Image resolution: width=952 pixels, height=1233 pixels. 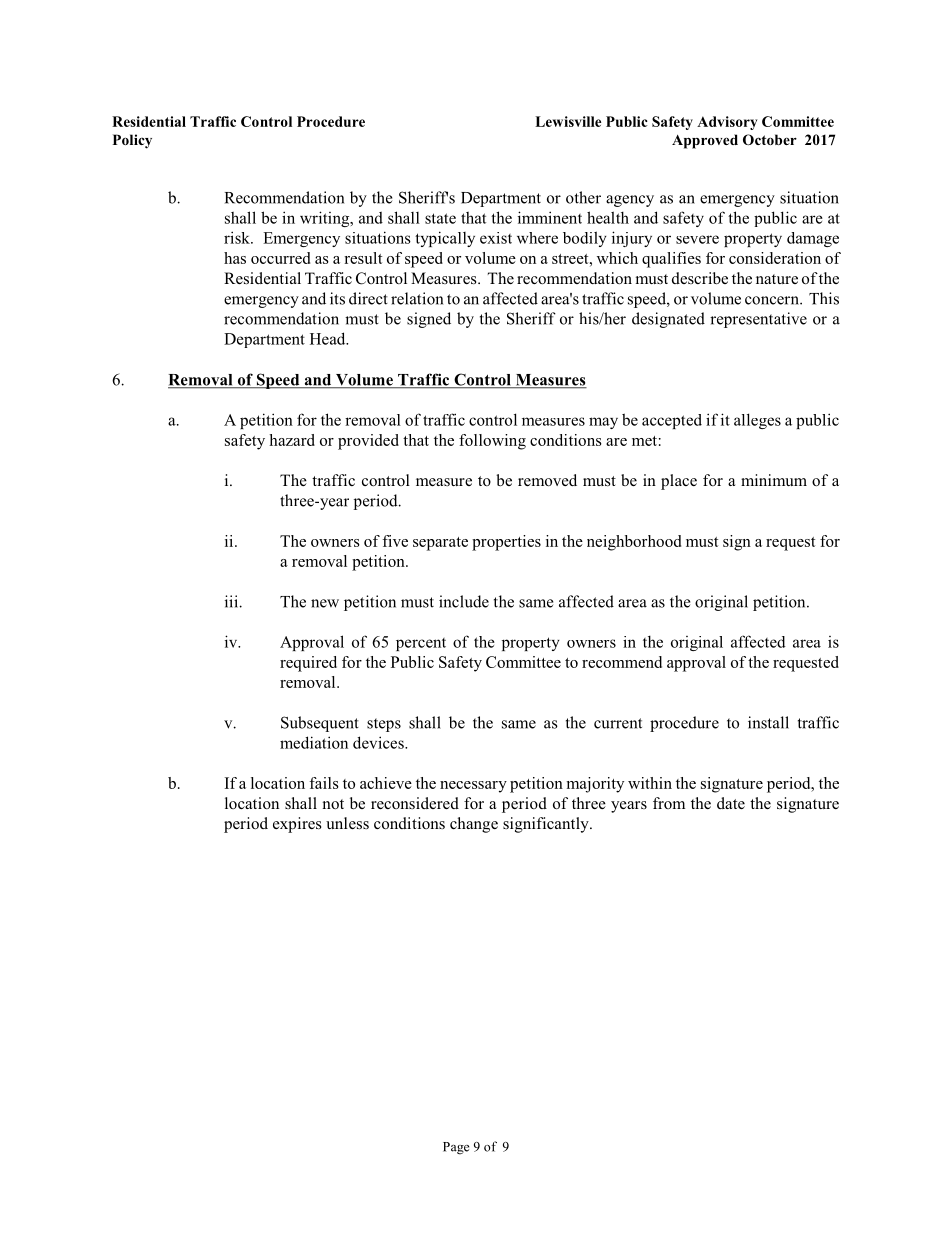 I want to click on Page, so click(x=456, y=1148).
